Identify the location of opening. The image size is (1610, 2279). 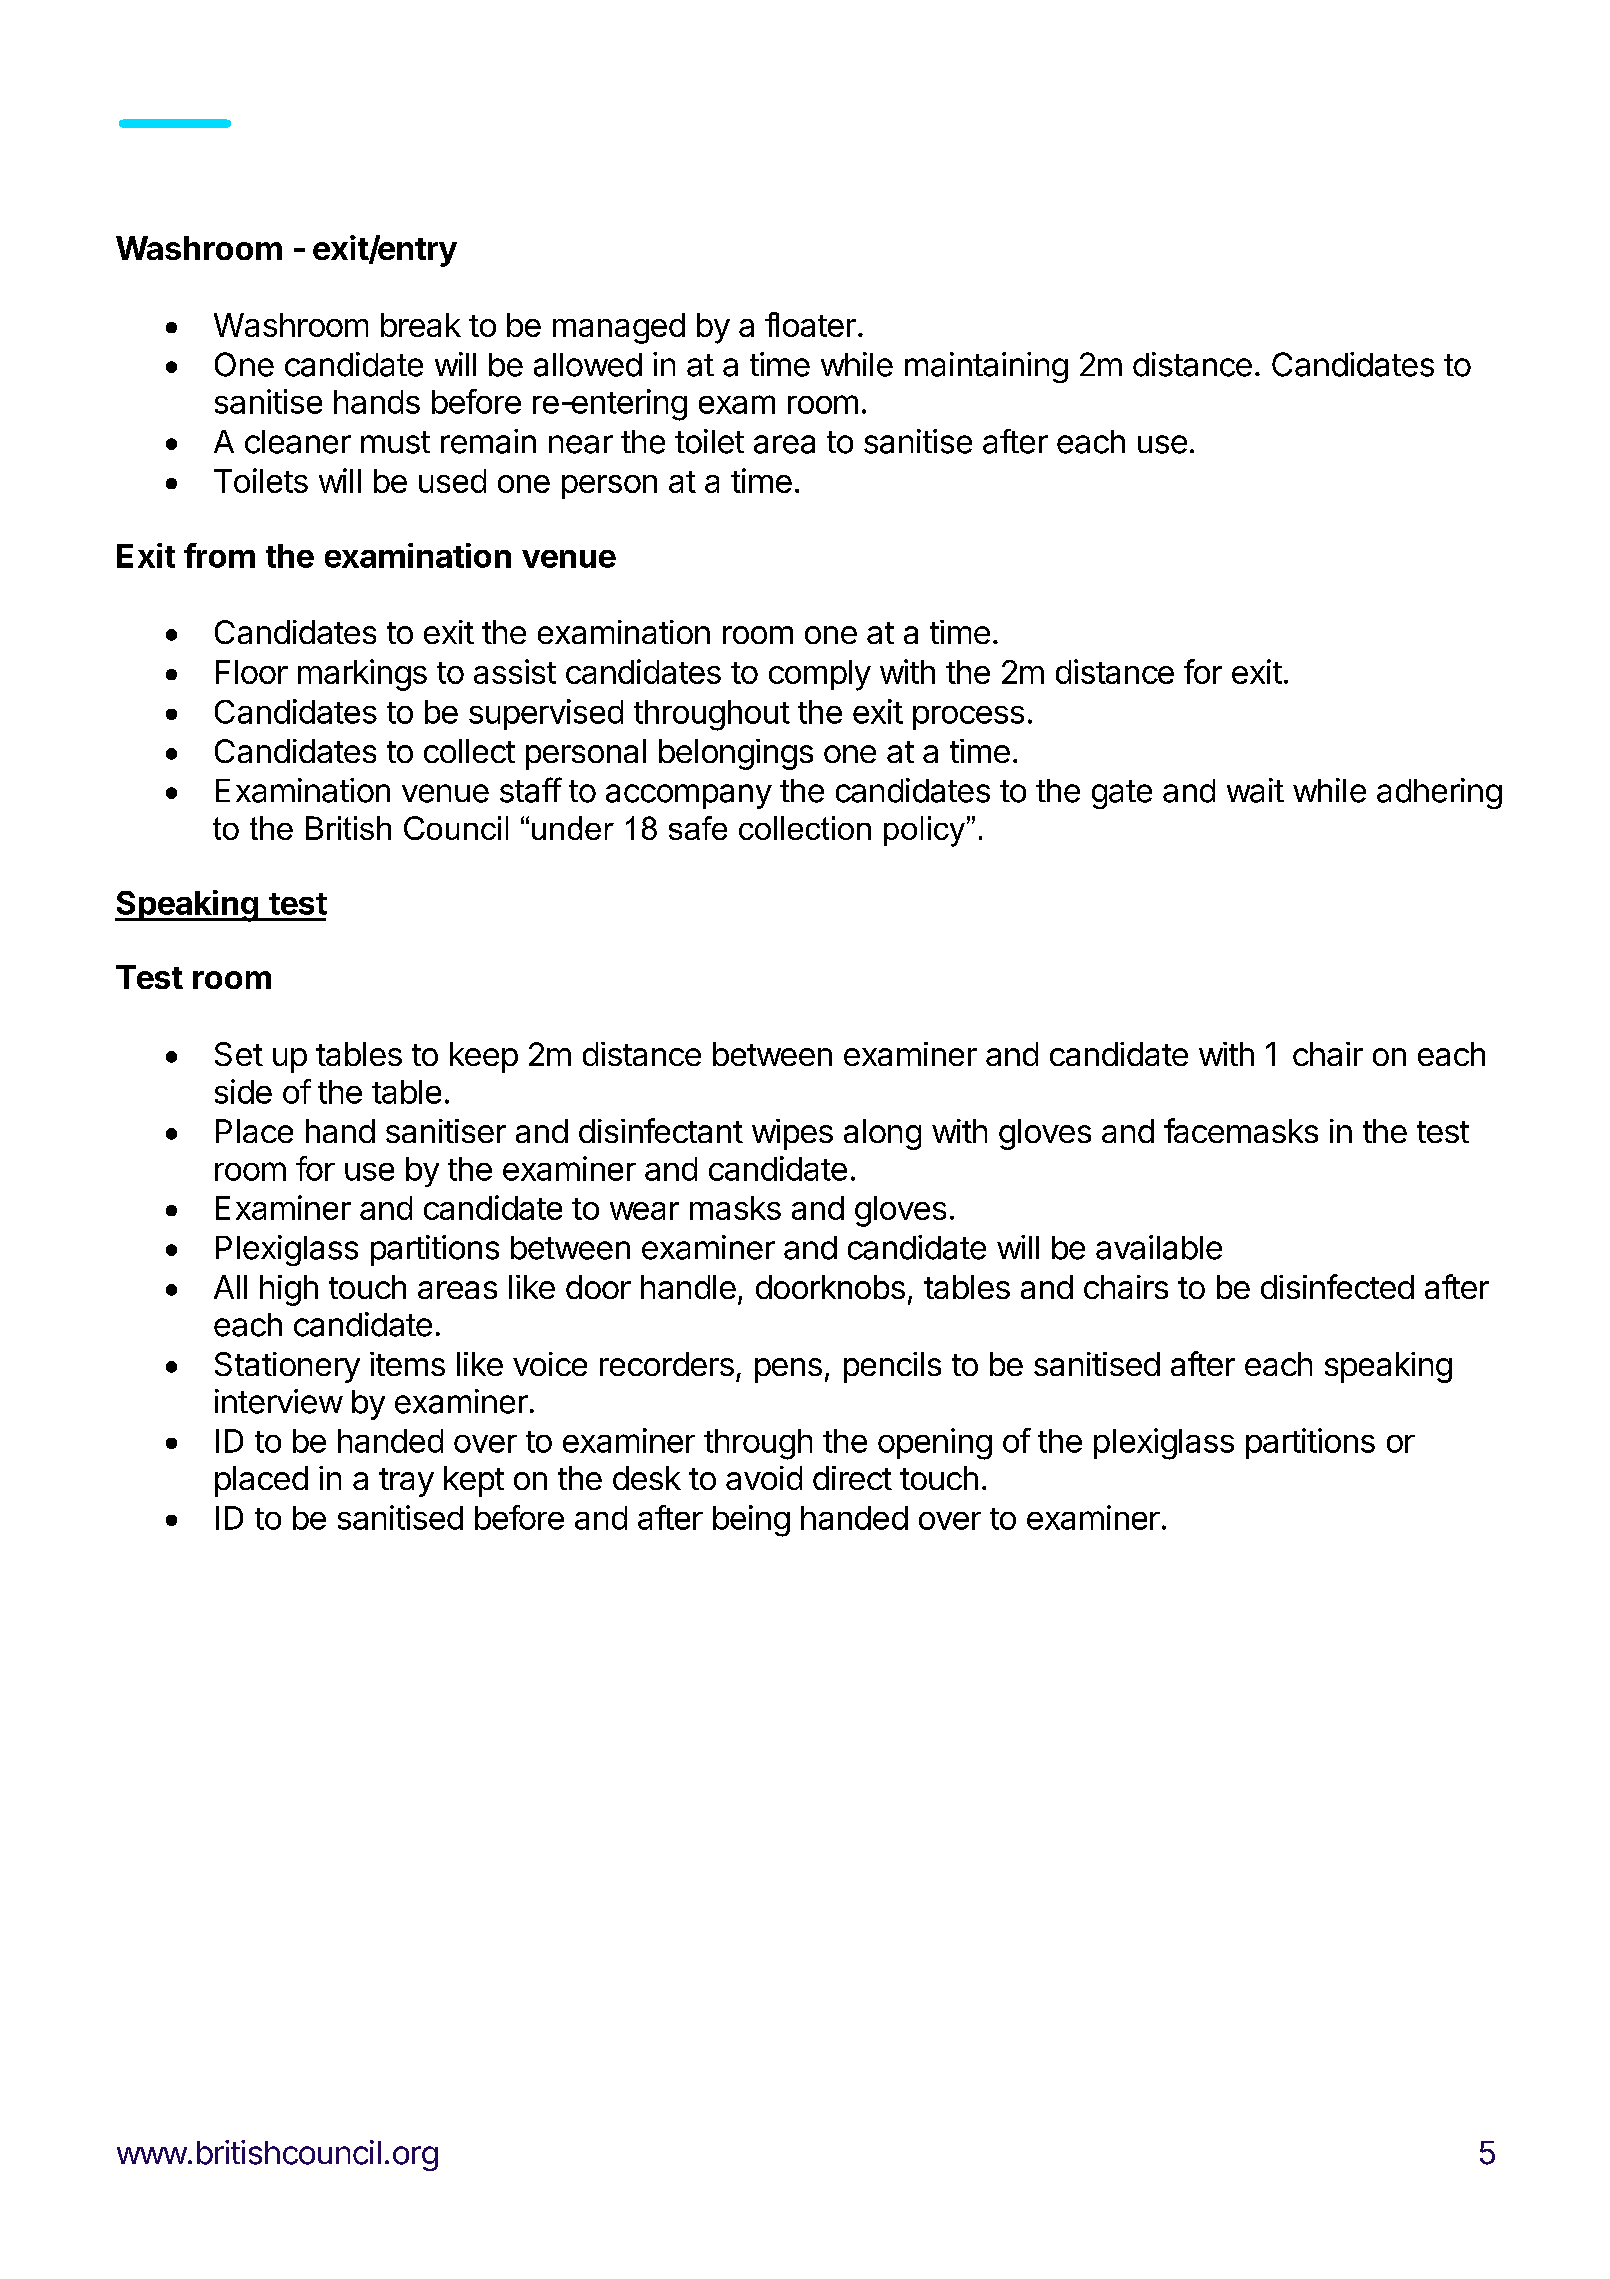
(935, 1444).
